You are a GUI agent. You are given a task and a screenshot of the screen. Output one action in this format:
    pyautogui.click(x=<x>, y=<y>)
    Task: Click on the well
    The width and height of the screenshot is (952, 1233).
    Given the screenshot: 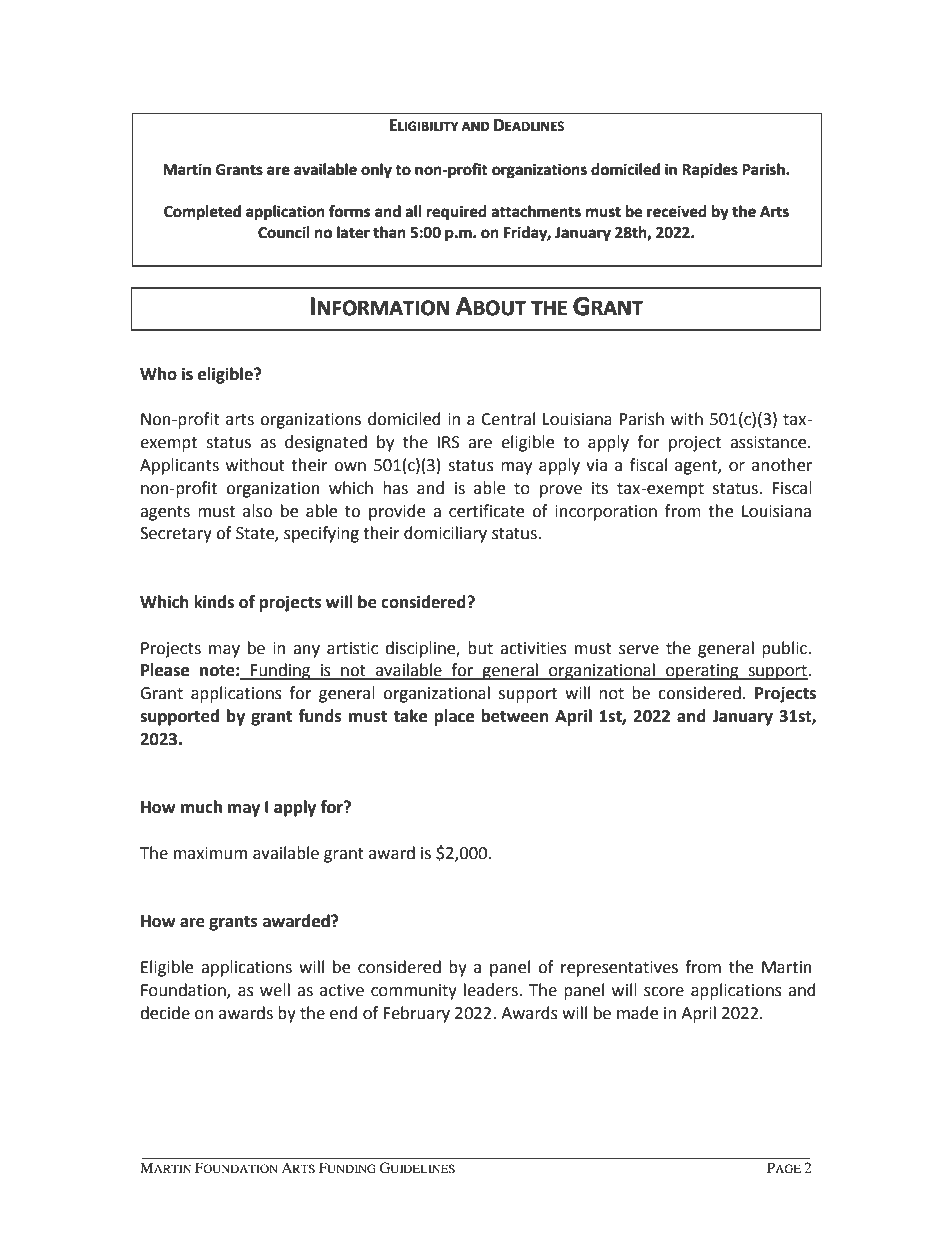 What is the action you would take?
    pyautogui.click(x=275, y=990)
